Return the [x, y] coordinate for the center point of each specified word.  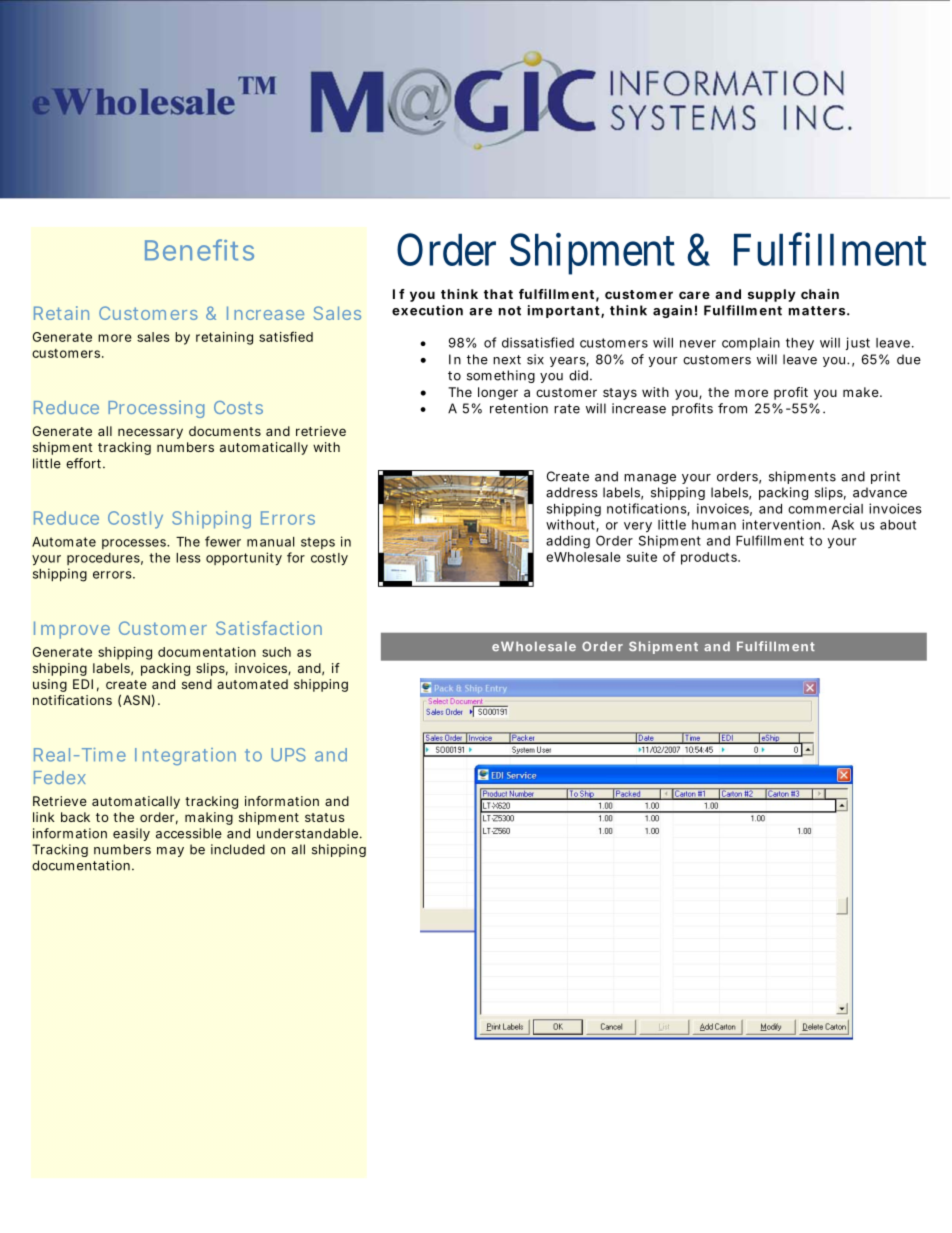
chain [820, 294]
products [710, 558]
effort [85, 463]
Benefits [199, 250]
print [885, 477]
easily [131, 834]
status [324, 817]
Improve [72, 630]
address [572, 492]
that [498, 294]
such [276, 652]
